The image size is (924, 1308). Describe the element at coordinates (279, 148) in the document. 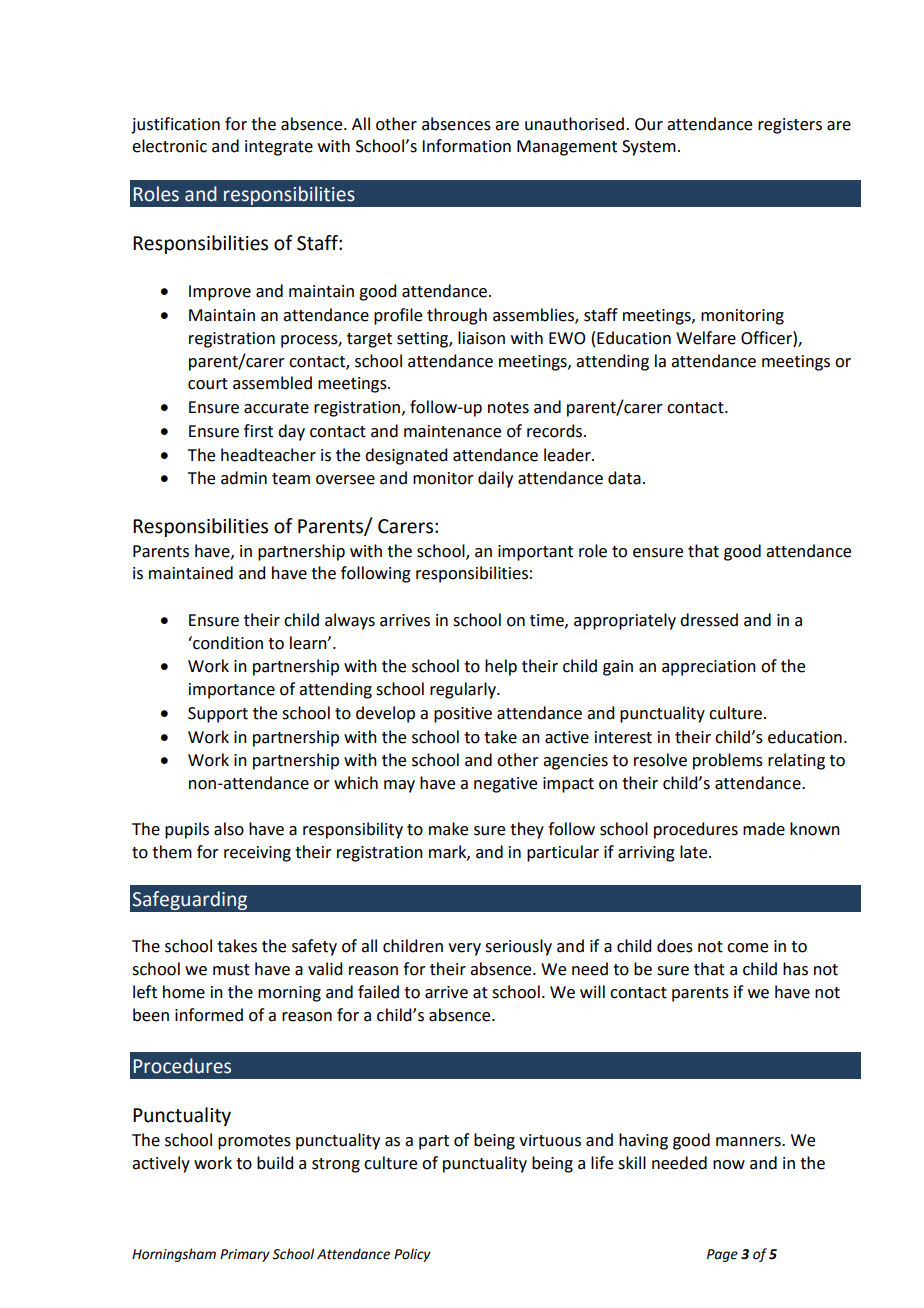

I see `integrate` at that location.
